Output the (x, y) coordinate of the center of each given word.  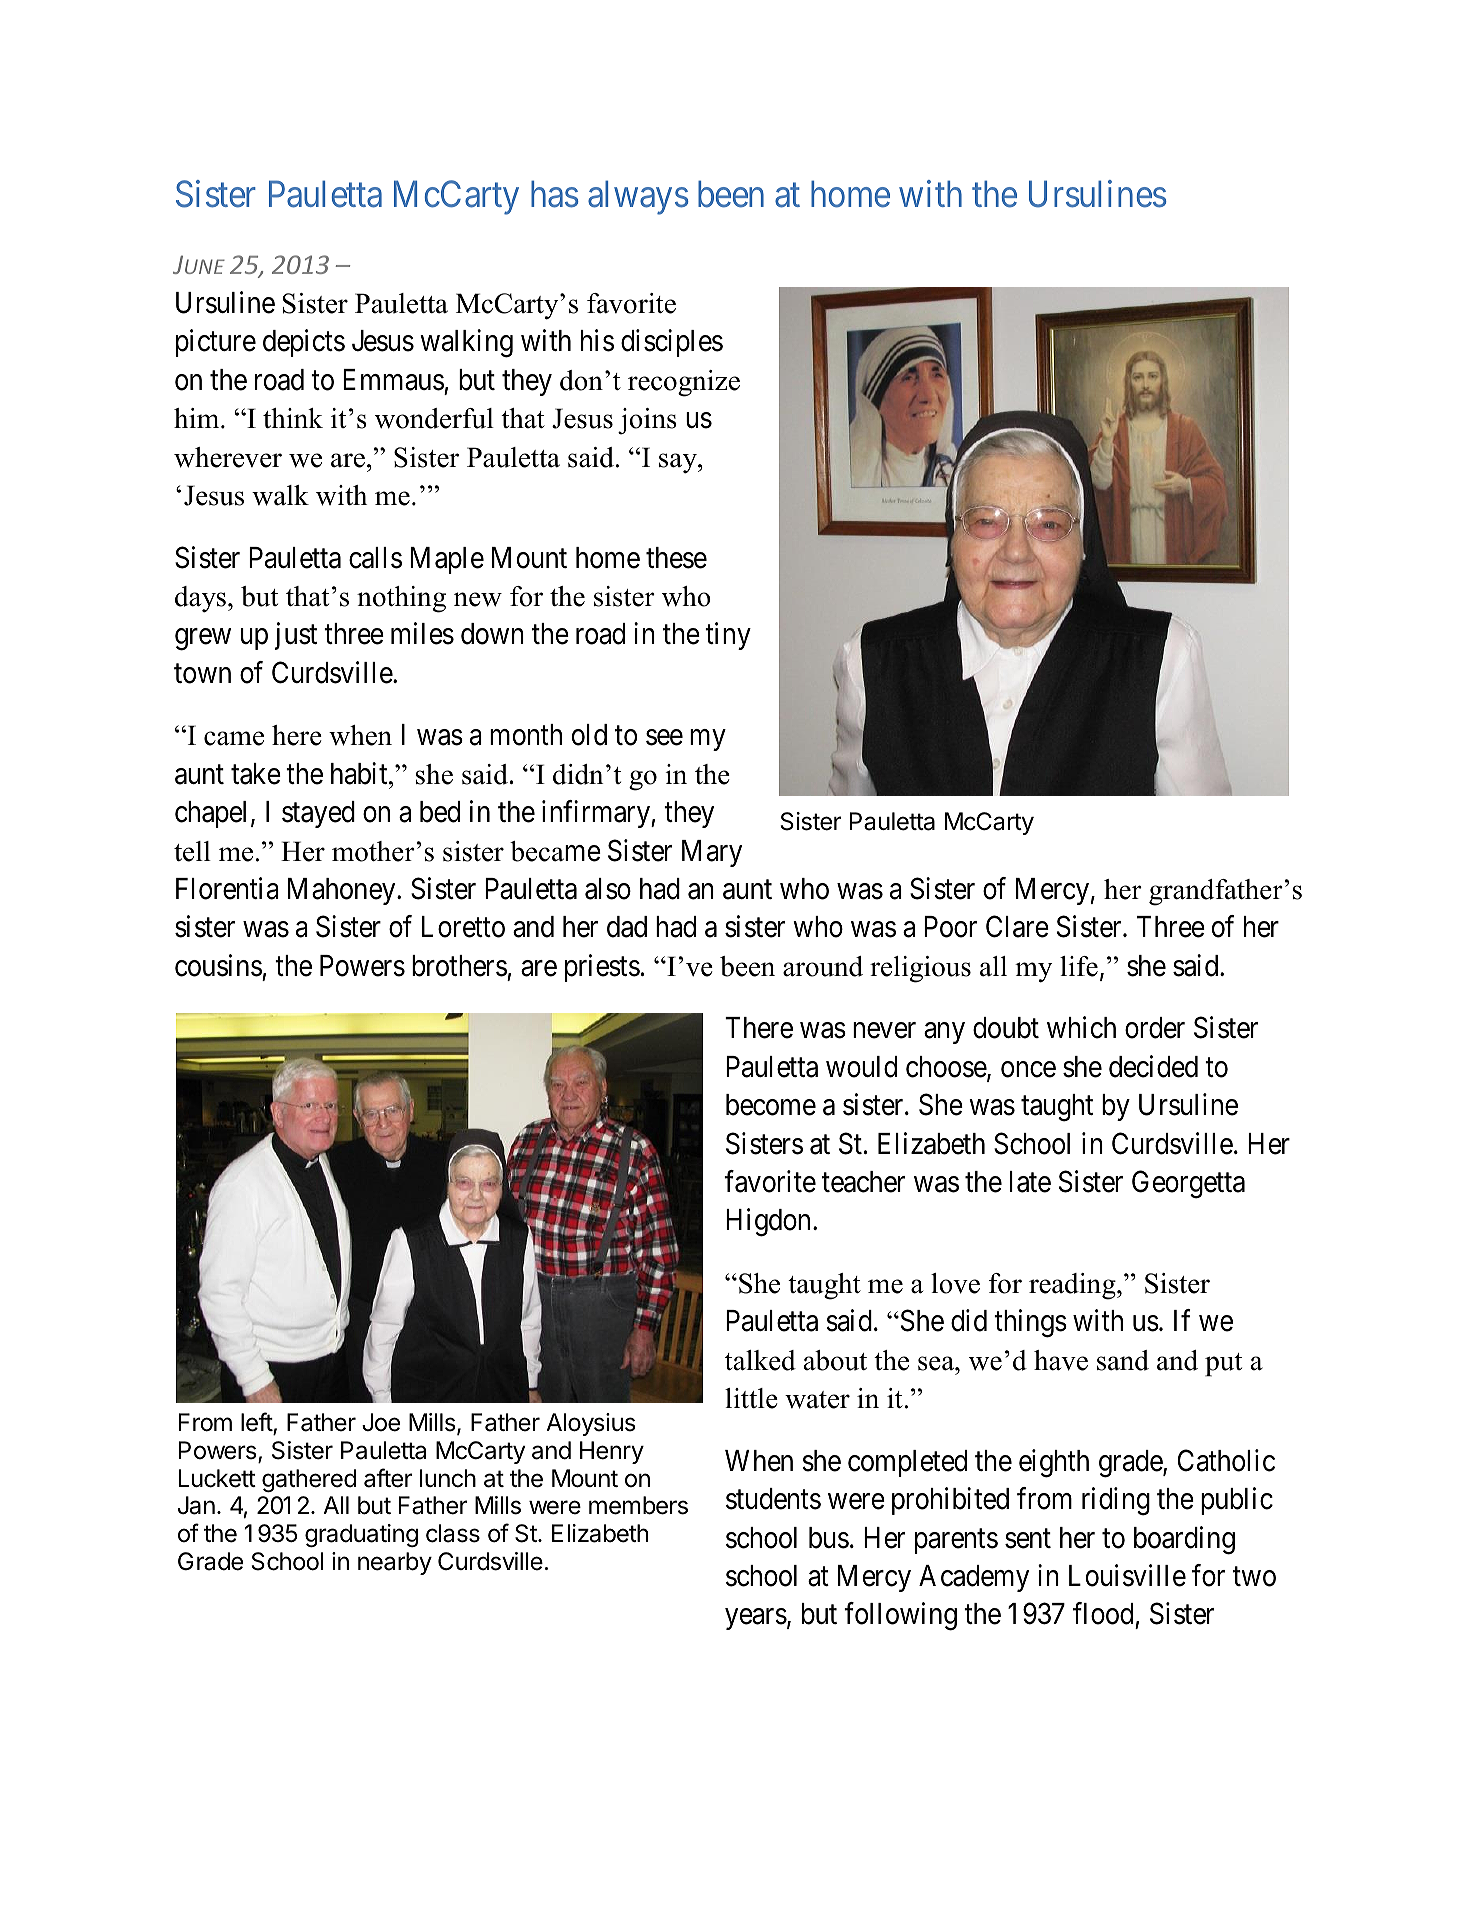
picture (216, 343)
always (638, 197)
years (756, 1619)
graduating (361, 1535)
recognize (684, 383)
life (1079, 966)
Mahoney (343, 891)
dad (627, 927)
